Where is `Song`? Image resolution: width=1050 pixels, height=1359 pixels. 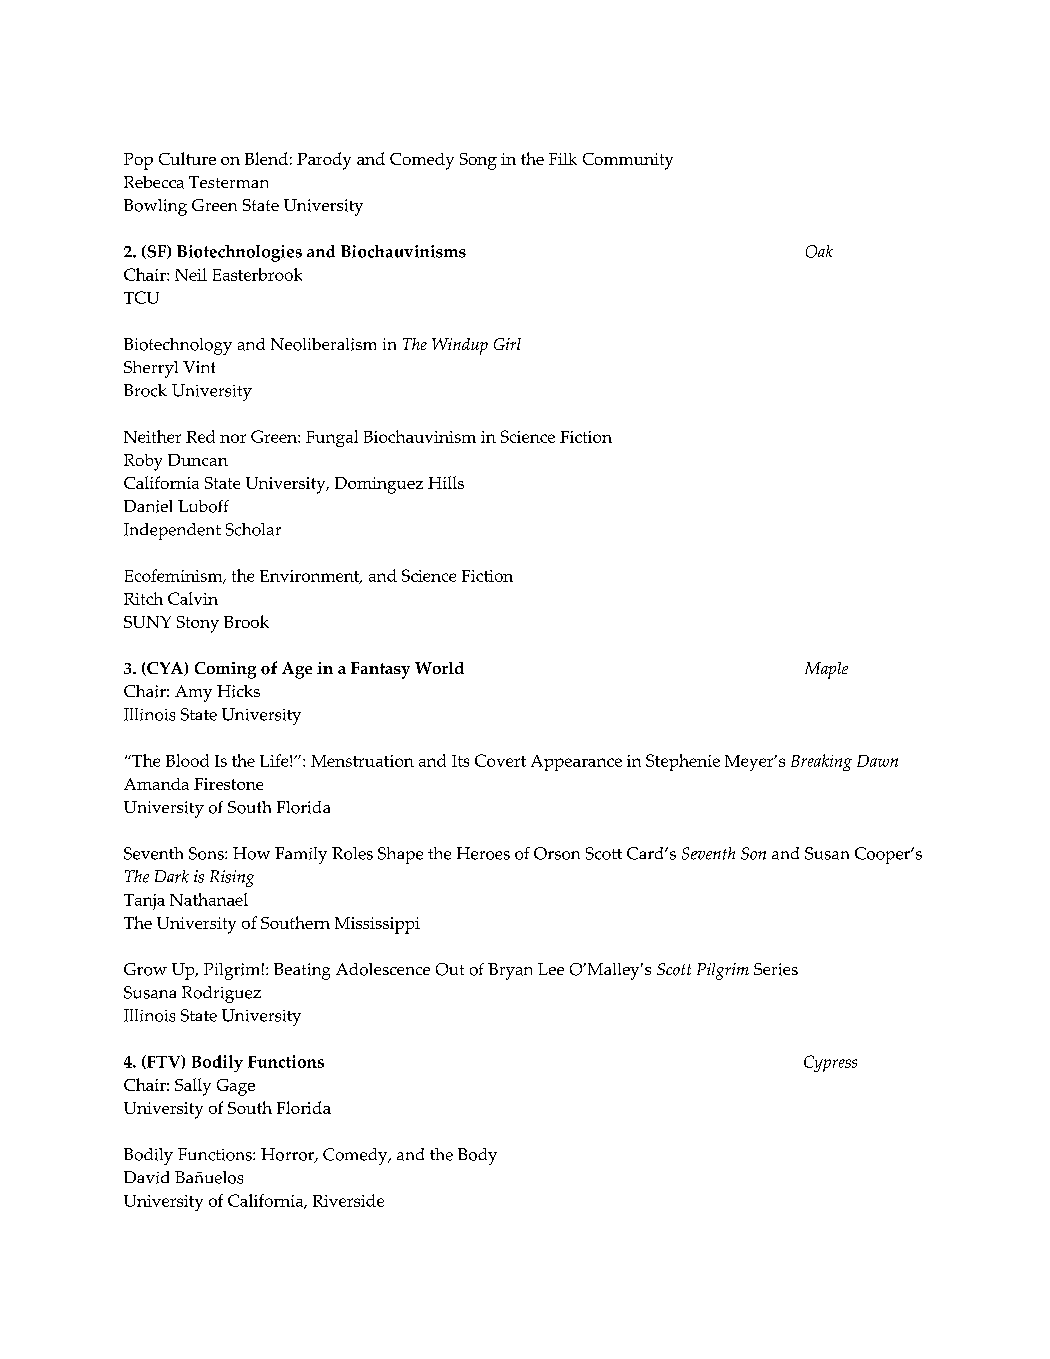 Song is located at coordinates (478, 161).
